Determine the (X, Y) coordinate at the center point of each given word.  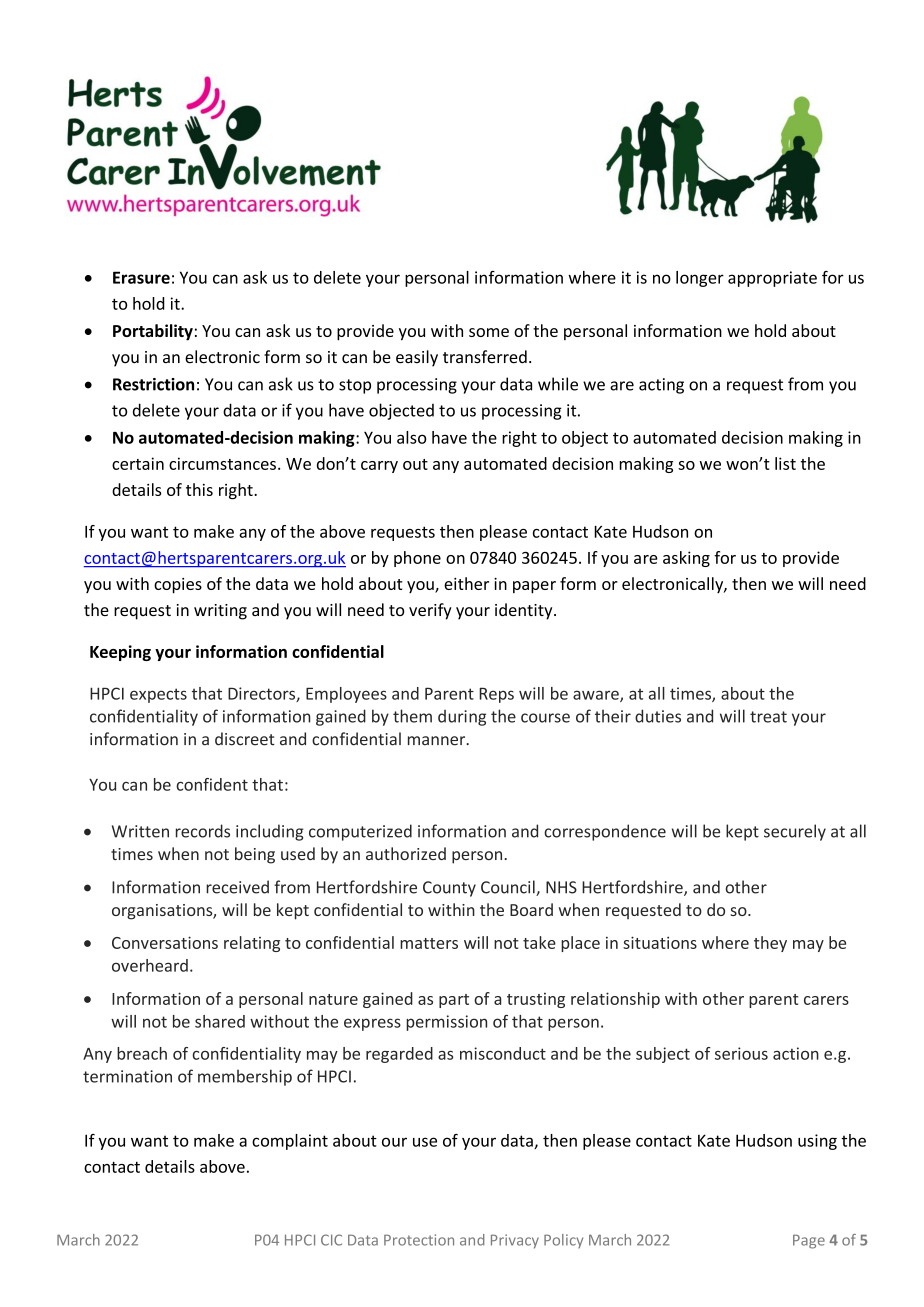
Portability (153, 332)
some (489, 332)
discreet (245, 739)
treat (768, 717)
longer (700, 279)
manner (438, 741)
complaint (290, 1142)
